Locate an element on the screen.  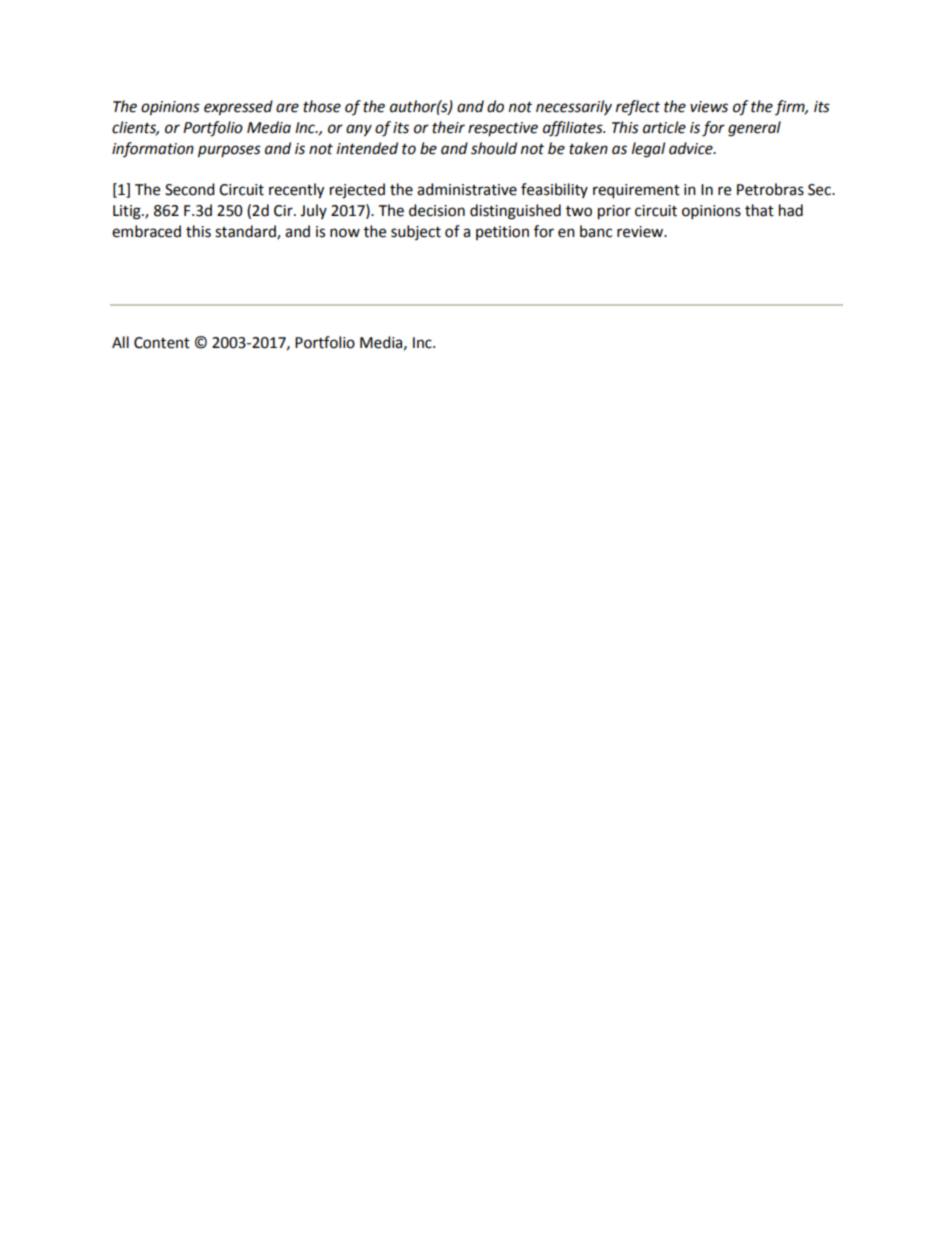
views is located at coordinates (709, 107).
